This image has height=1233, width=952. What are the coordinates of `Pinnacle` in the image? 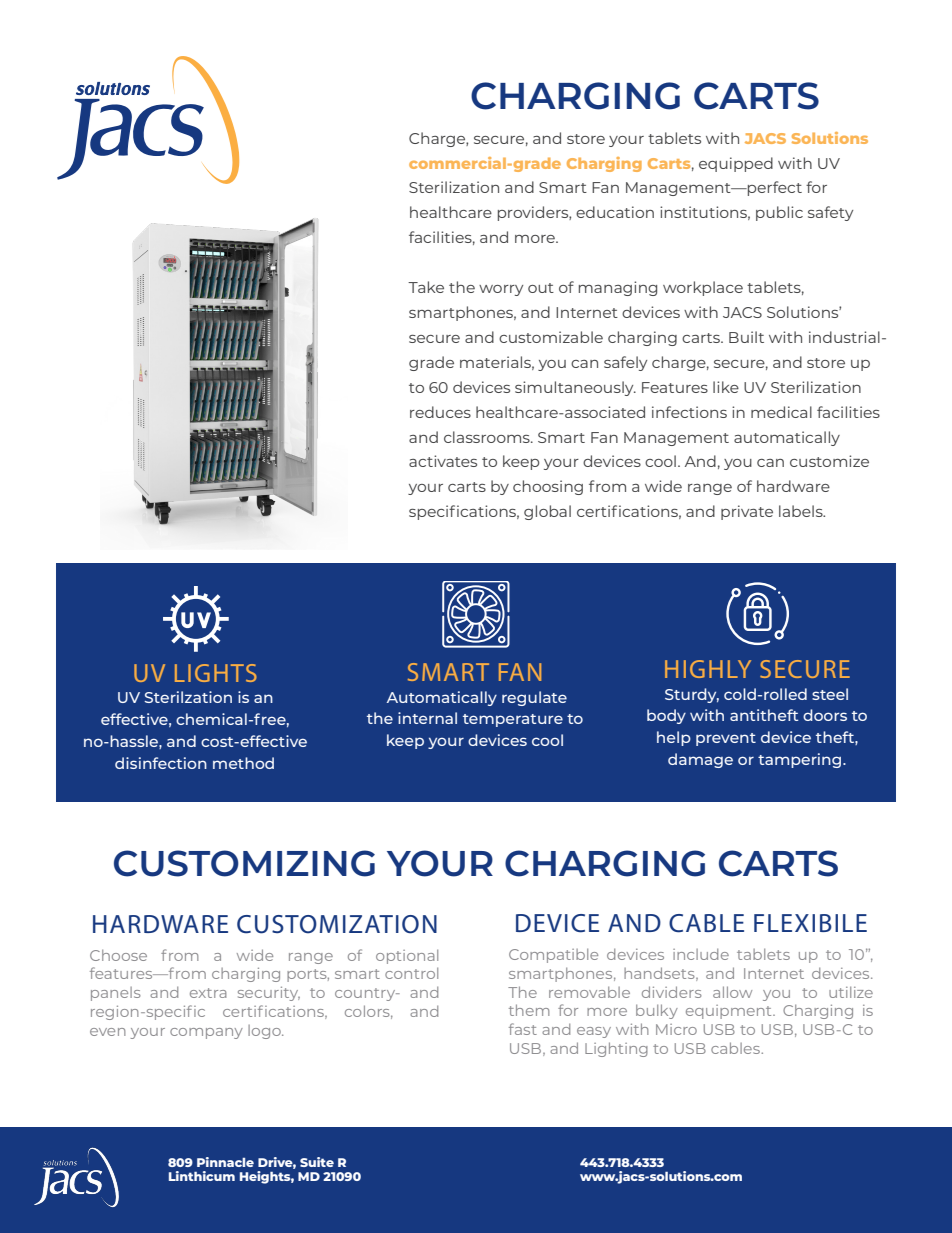 It's located at (225, 1162).
